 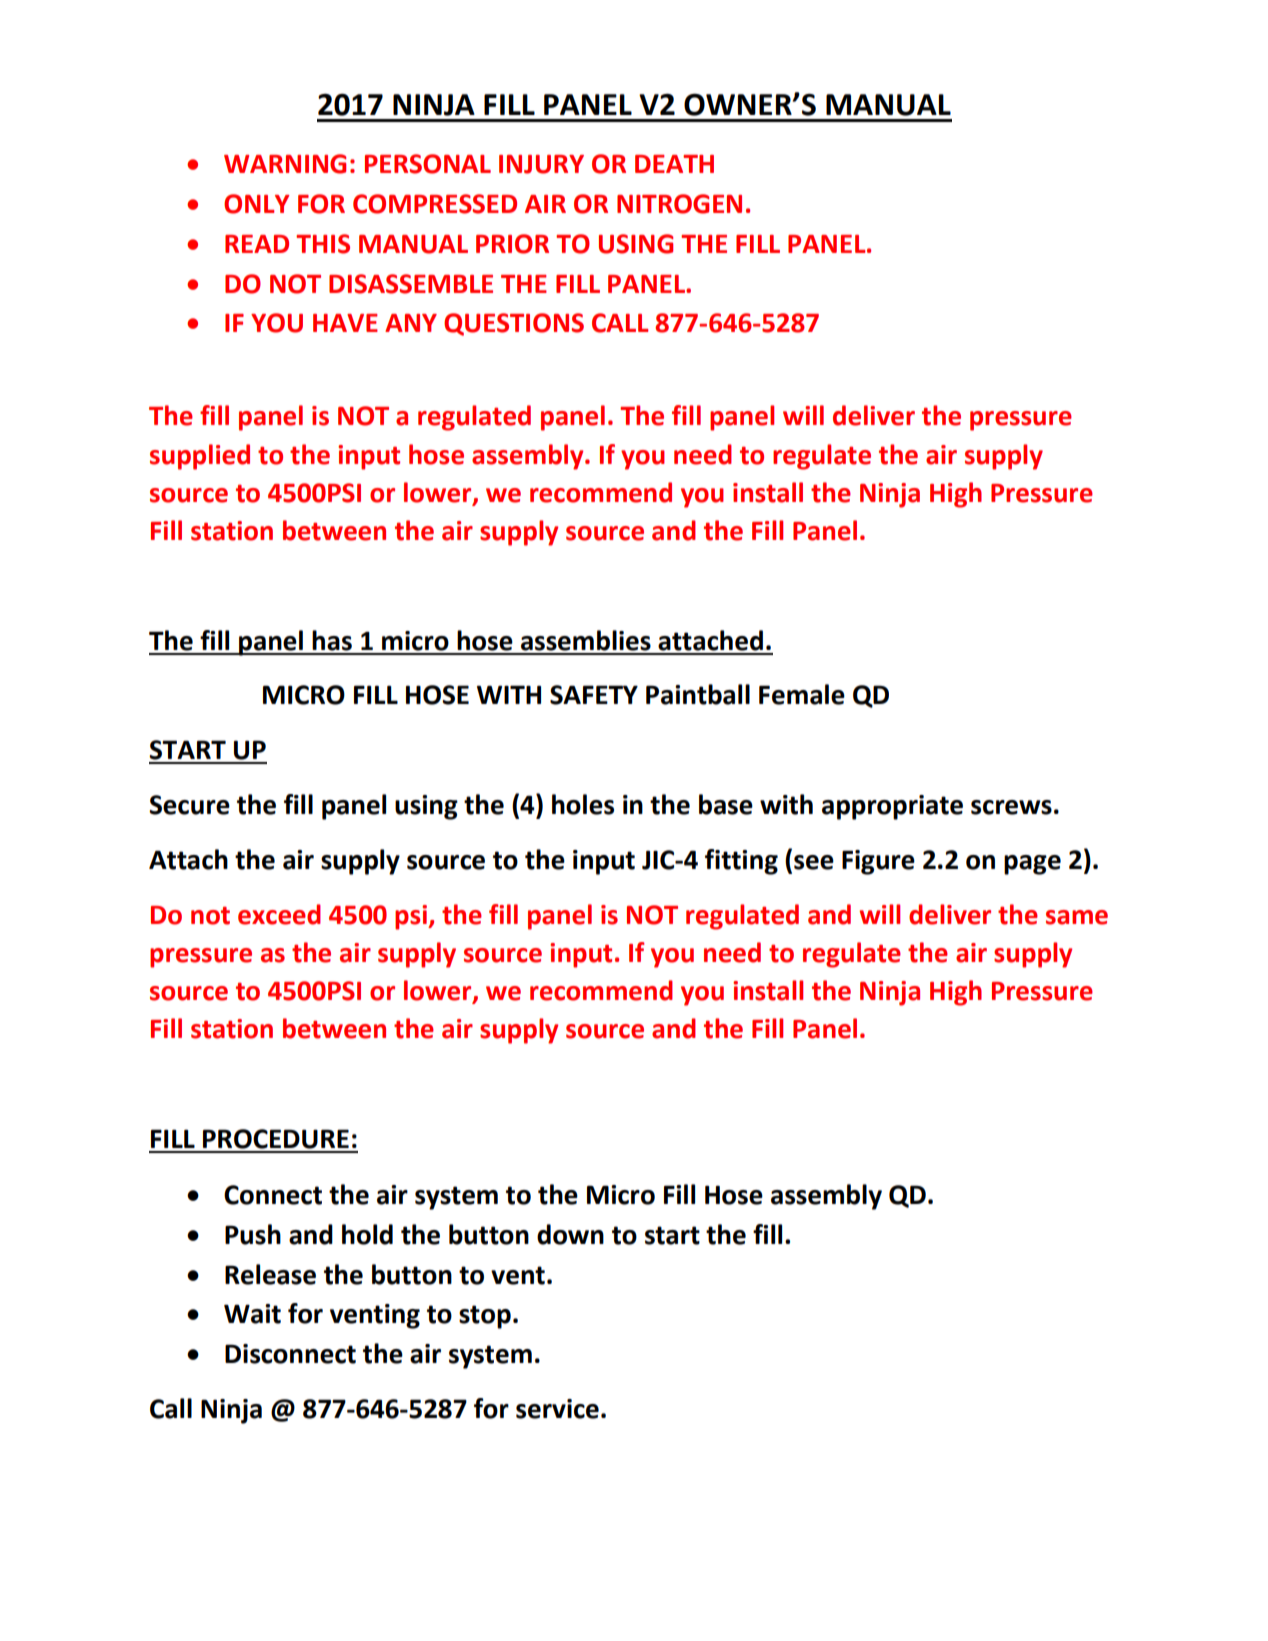 What do you see at coordinates (674, 164) in the document?
I see `DEATH` at bounding box center [674, 164].
